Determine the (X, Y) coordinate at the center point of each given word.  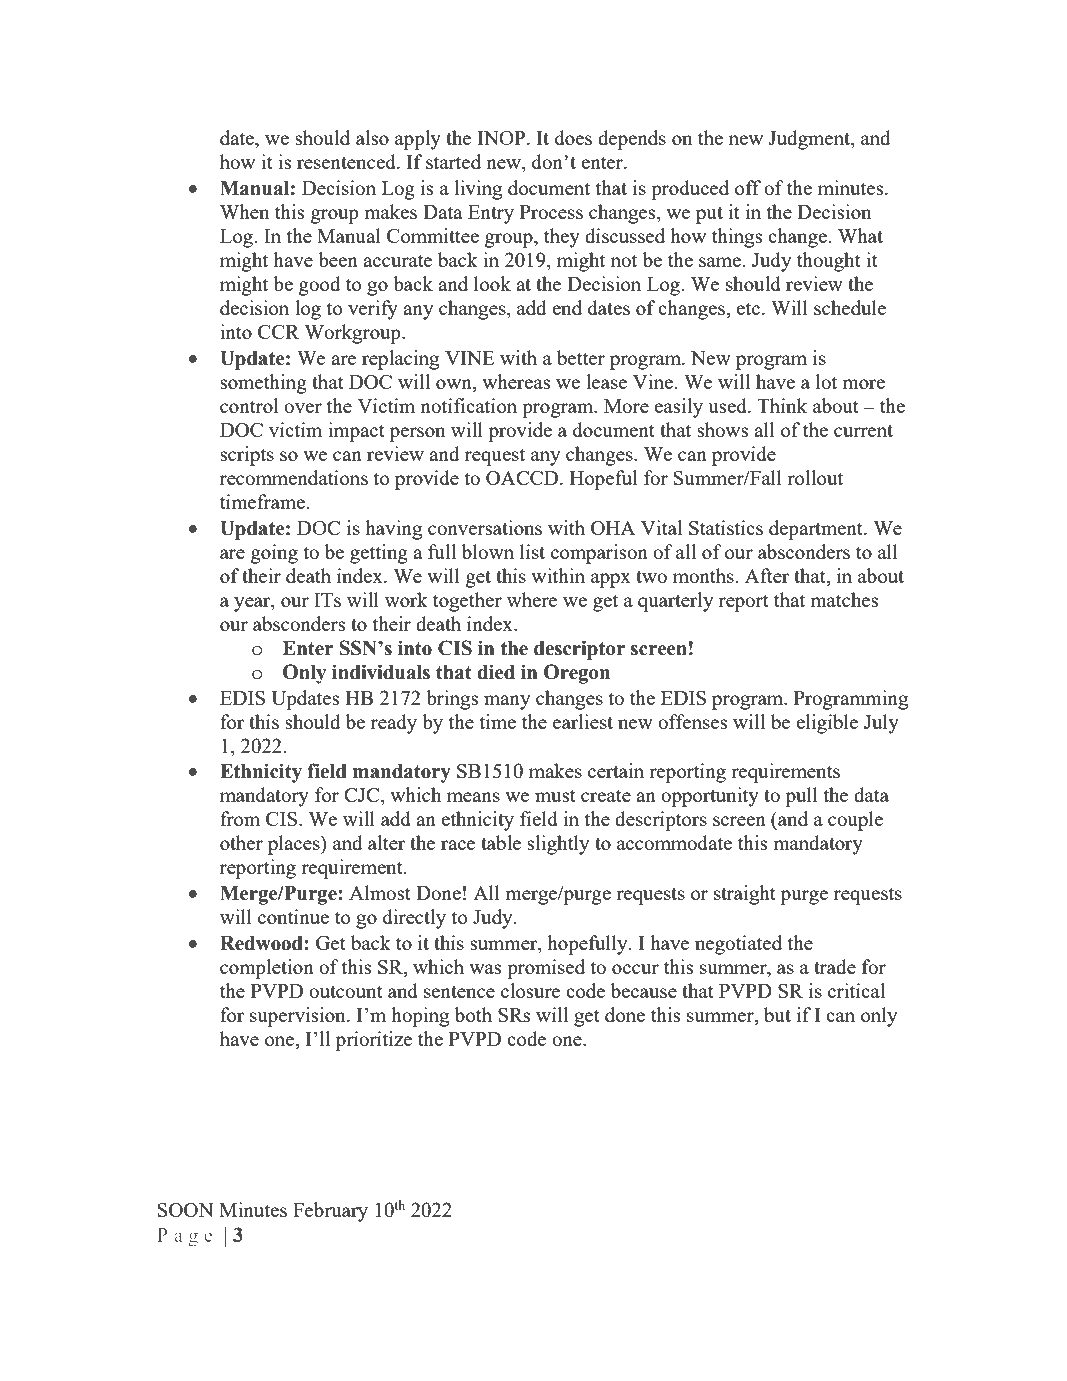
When (244, 211)
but (777, 1014)
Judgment (810, 140)
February (330, 1212)
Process (551, 212)
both (473, 1014)
